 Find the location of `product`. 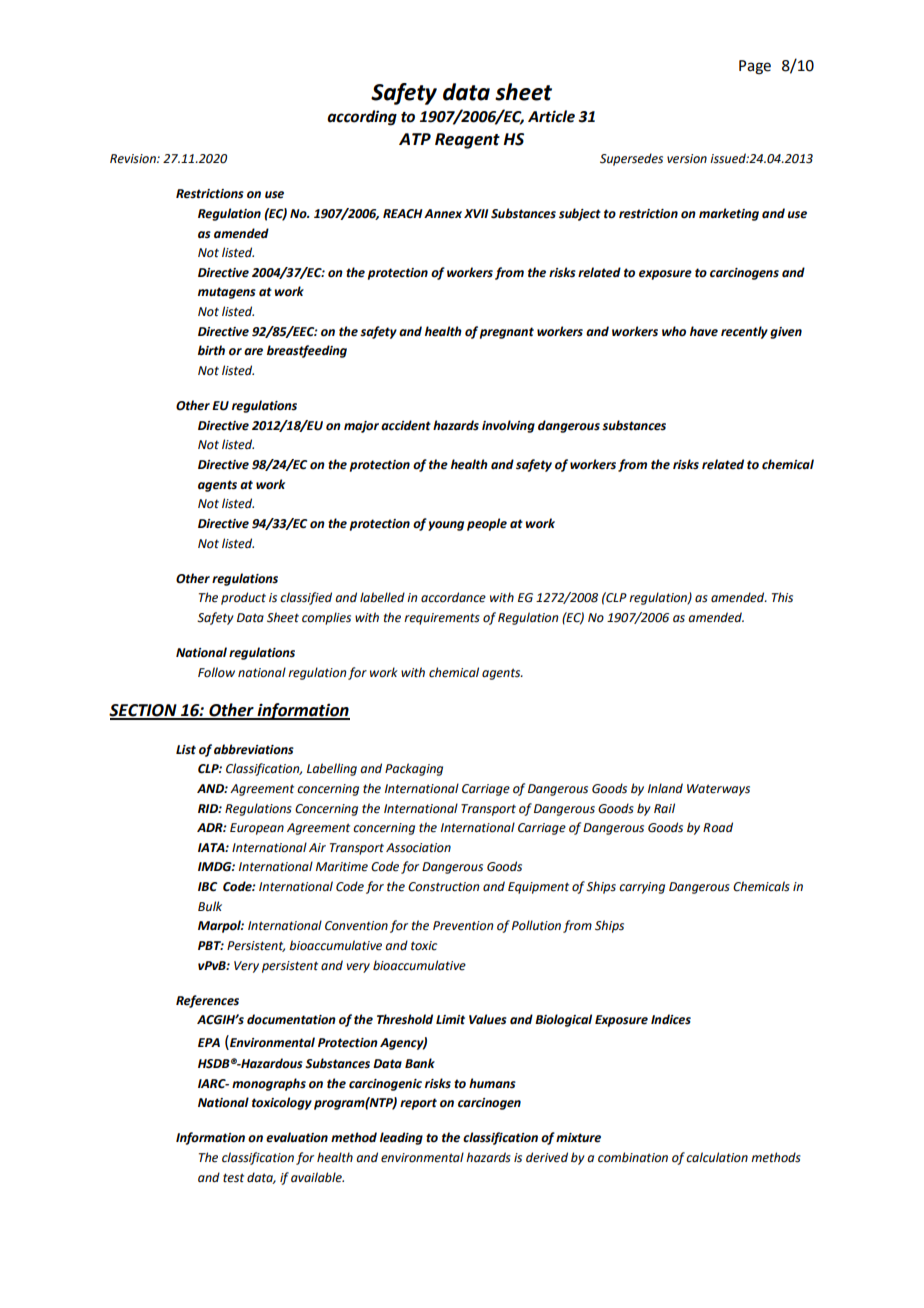

product is located at coordinates (243, 598).
